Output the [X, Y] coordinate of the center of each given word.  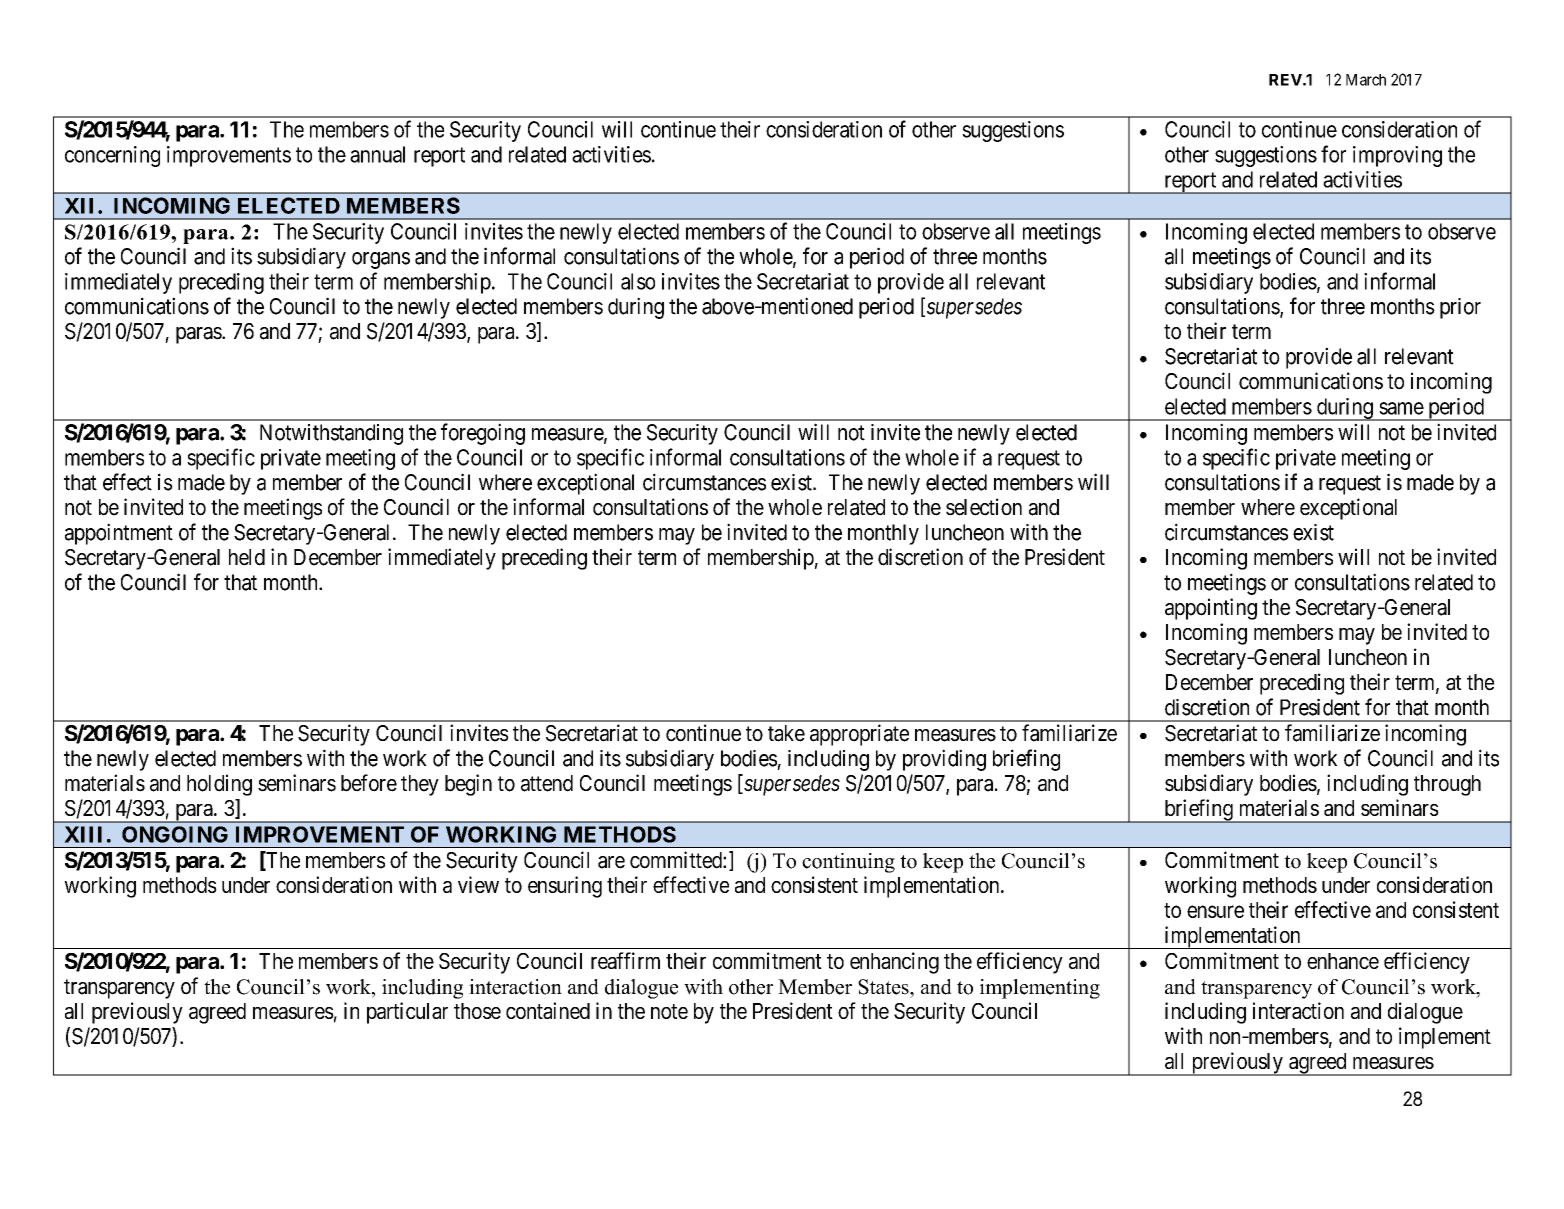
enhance [1343, 961]
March [1366, 80]
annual [377, 154]
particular [407, 1013]
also [638, 281]
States [884, 987]
